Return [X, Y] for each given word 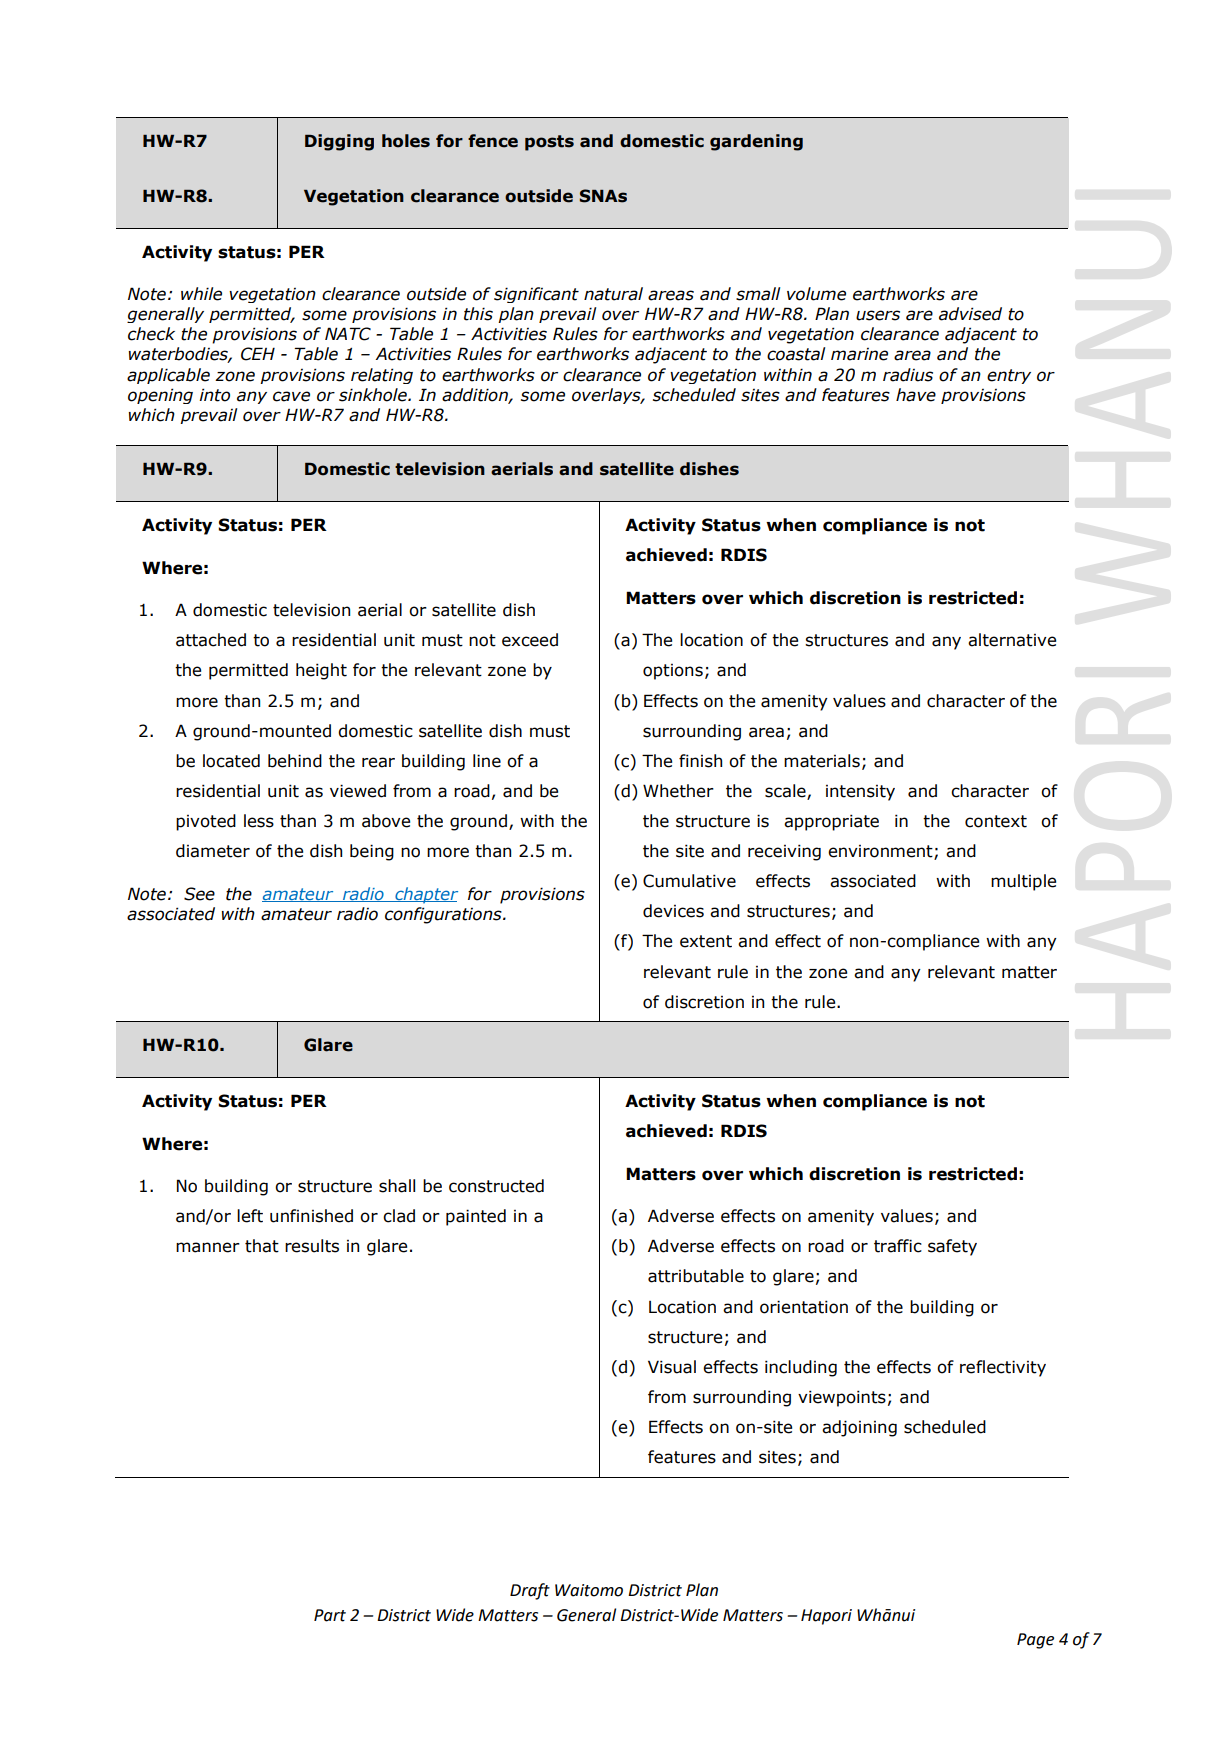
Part [330, 1615]
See [199, 894]
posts [549, 143]
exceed [530, 640]
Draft [530, 1591]
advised [970, 314]
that [262, 1246]
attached [211, 640]
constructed [496, 1186]
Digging [339, 142]
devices [673, 911]
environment [881, 852]
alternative [1012, 640]
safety [952, 1247]
